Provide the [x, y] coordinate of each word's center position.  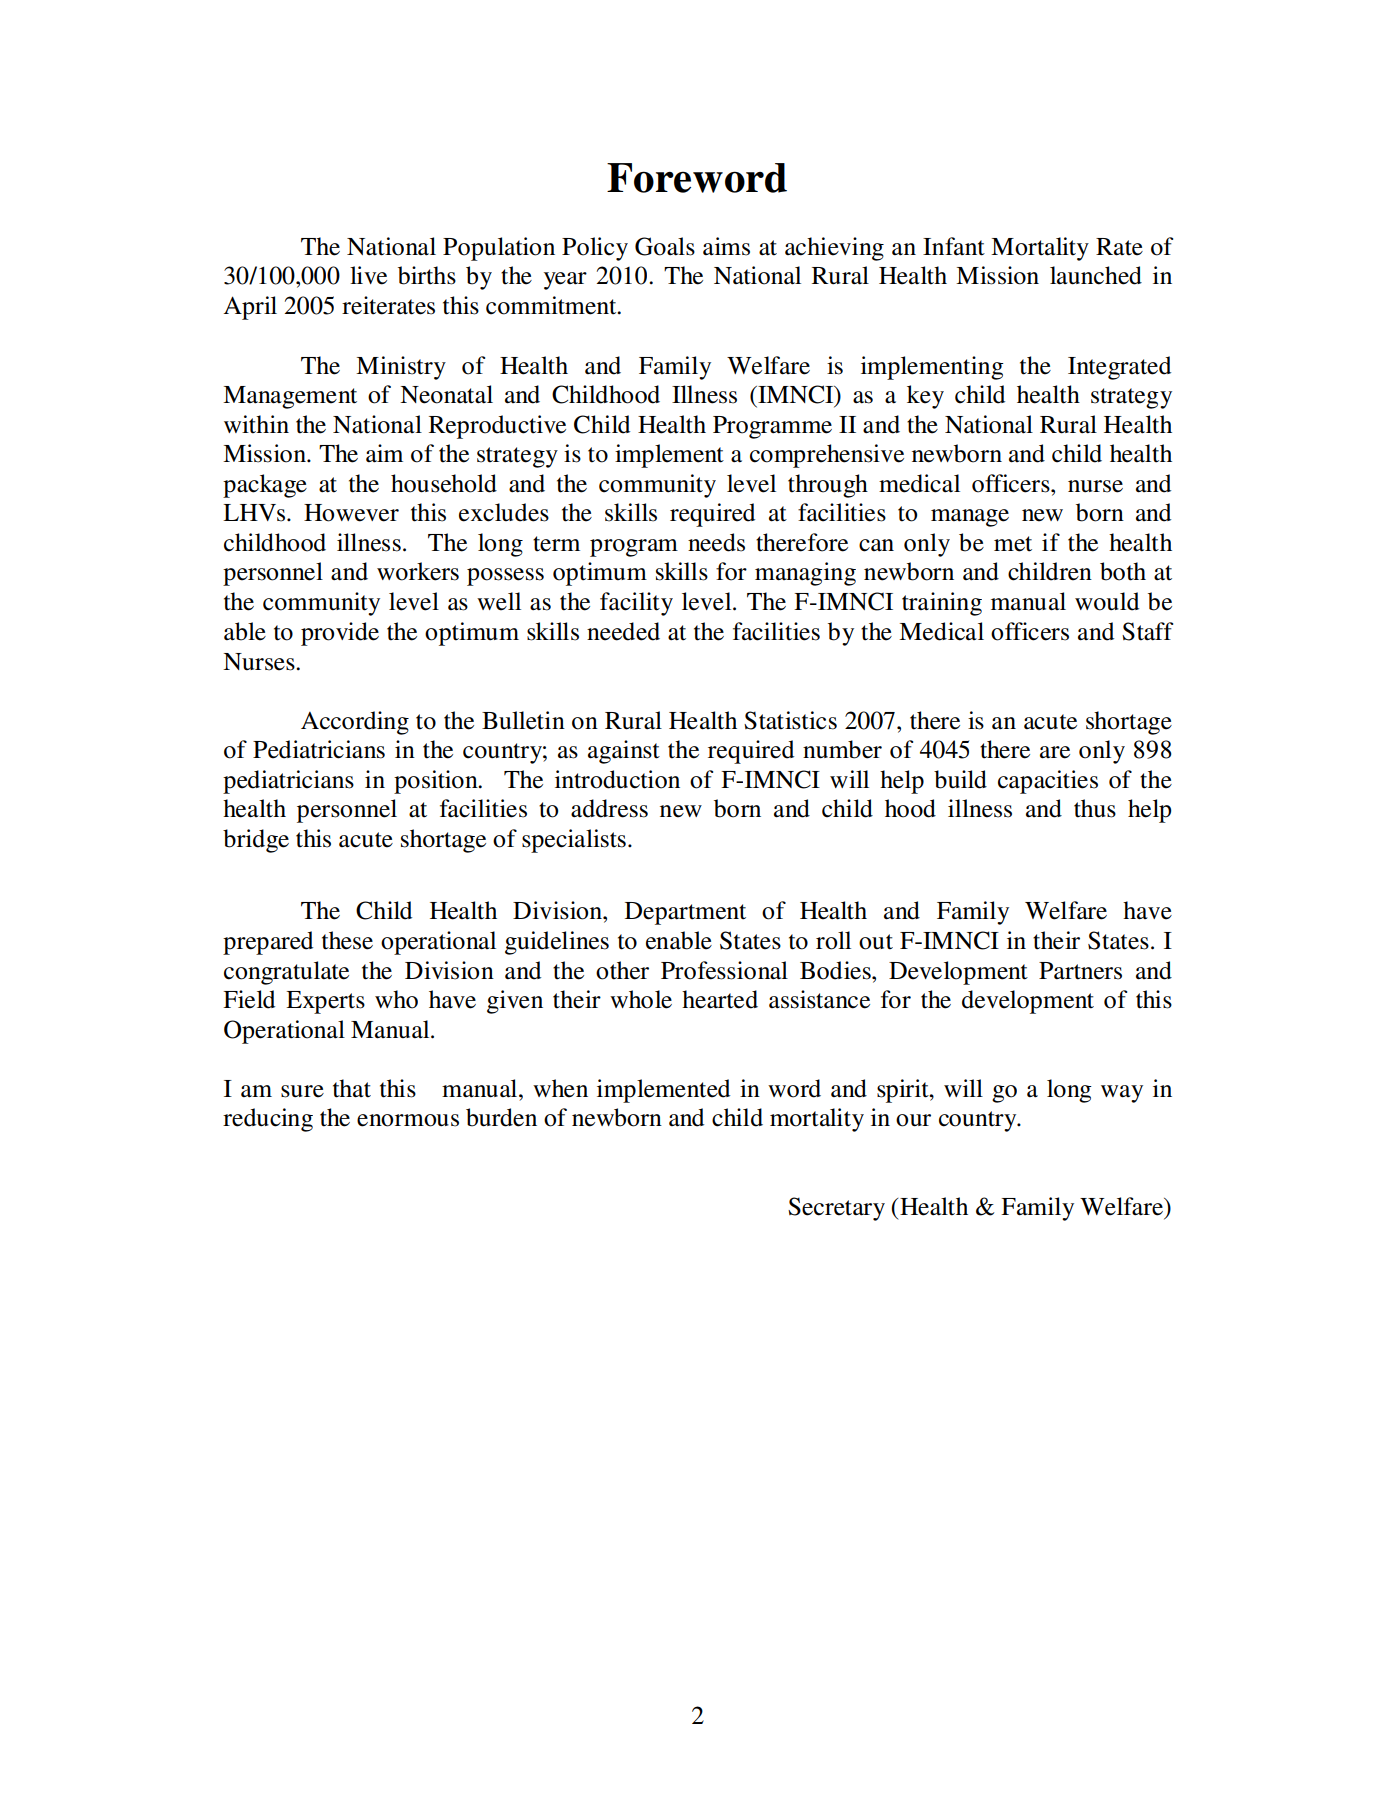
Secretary [836, 1209]
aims [726, 246]
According [355, 723]
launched [1096, 275]
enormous [408, 1120]
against [624, 752]
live [368, 275]
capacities [1048, 782]
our [913, 1120]
